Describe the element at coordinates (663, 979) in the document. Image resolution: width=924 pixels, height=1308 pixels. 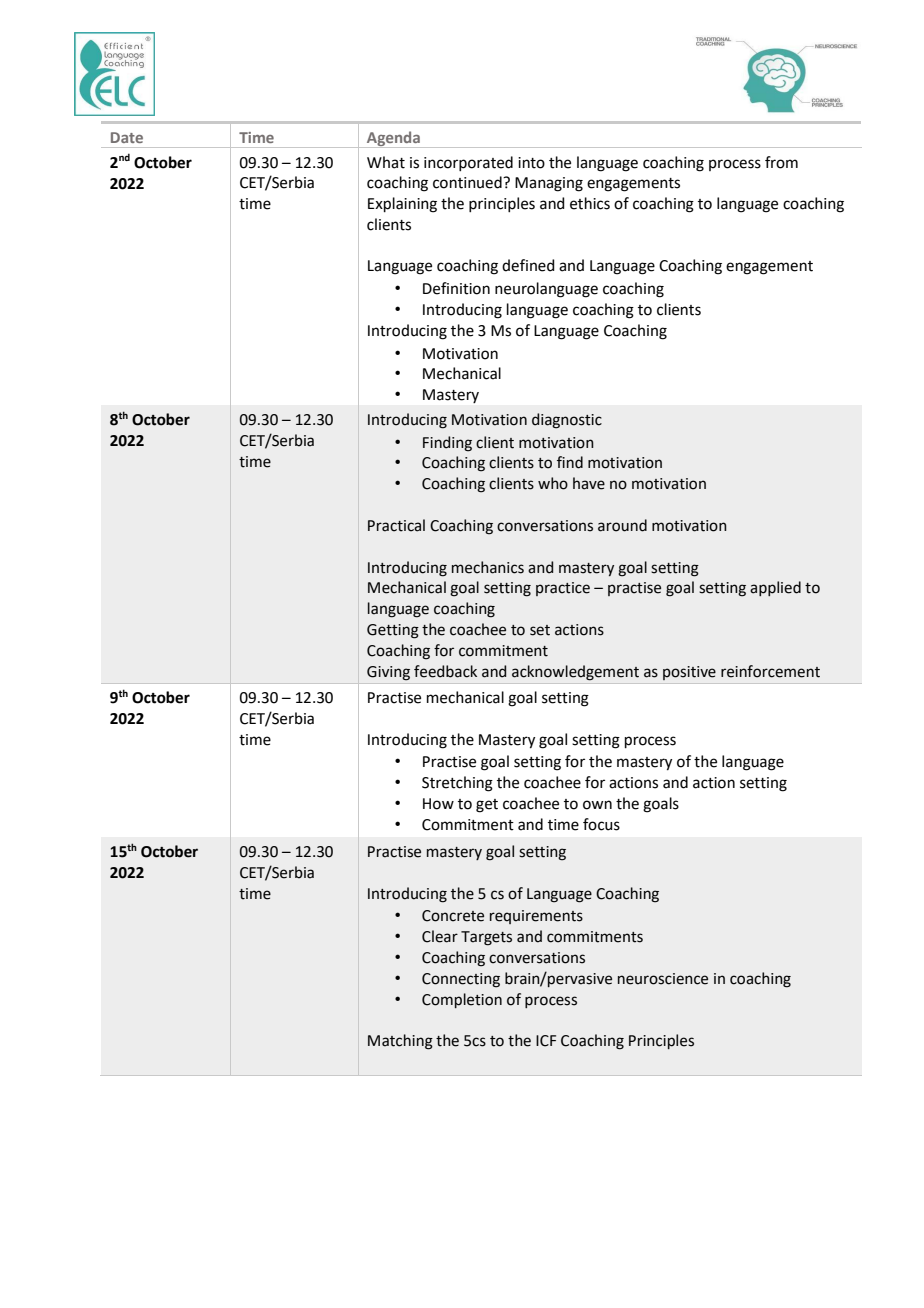
I see `neuroscience` at that location.
